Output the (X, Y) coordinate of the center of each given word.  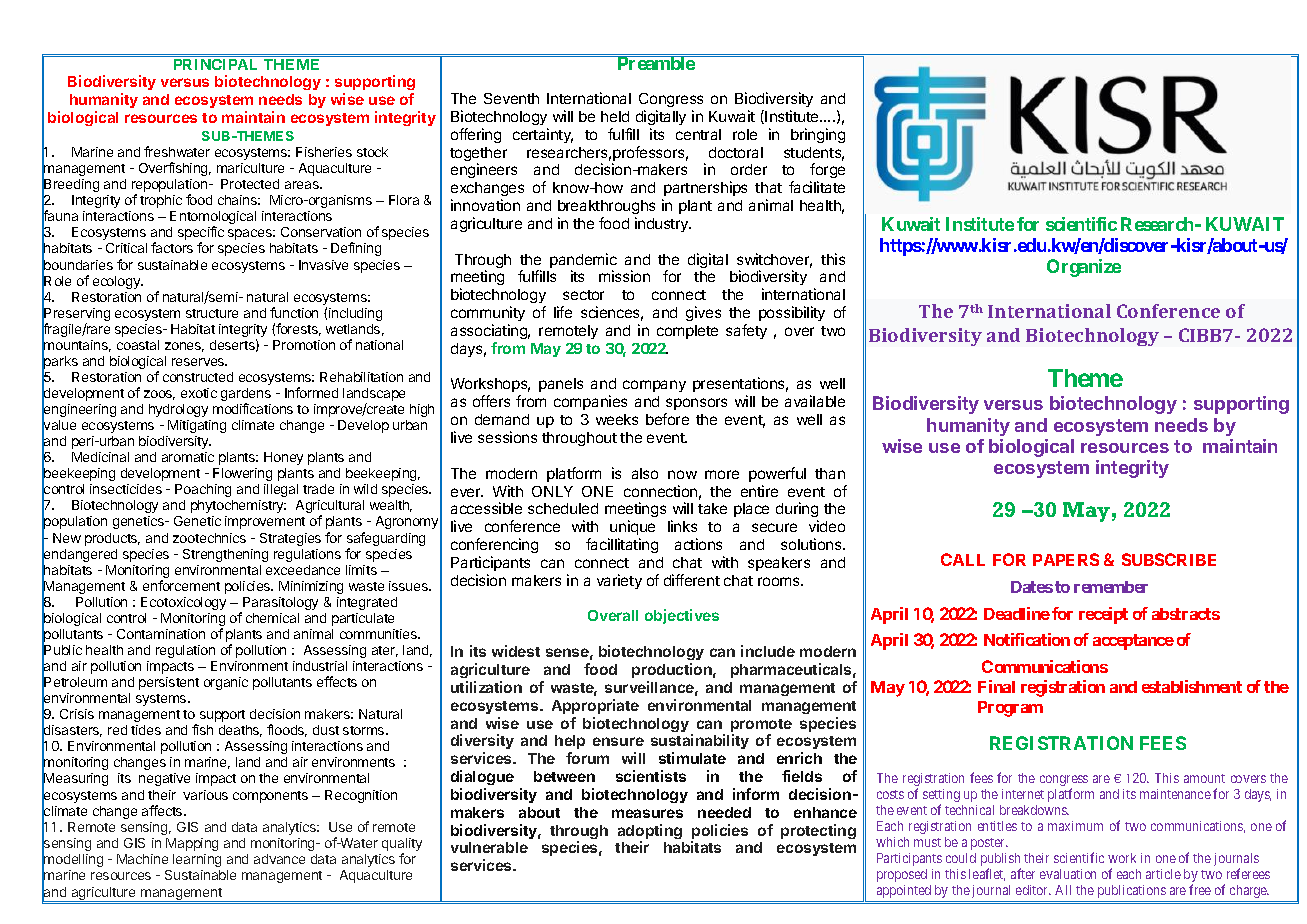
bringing (818, 135)
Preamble (655, 63)
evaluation (1068, 874)
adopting (650, 833)
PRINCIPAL (215, 64)
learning (197, 860)
